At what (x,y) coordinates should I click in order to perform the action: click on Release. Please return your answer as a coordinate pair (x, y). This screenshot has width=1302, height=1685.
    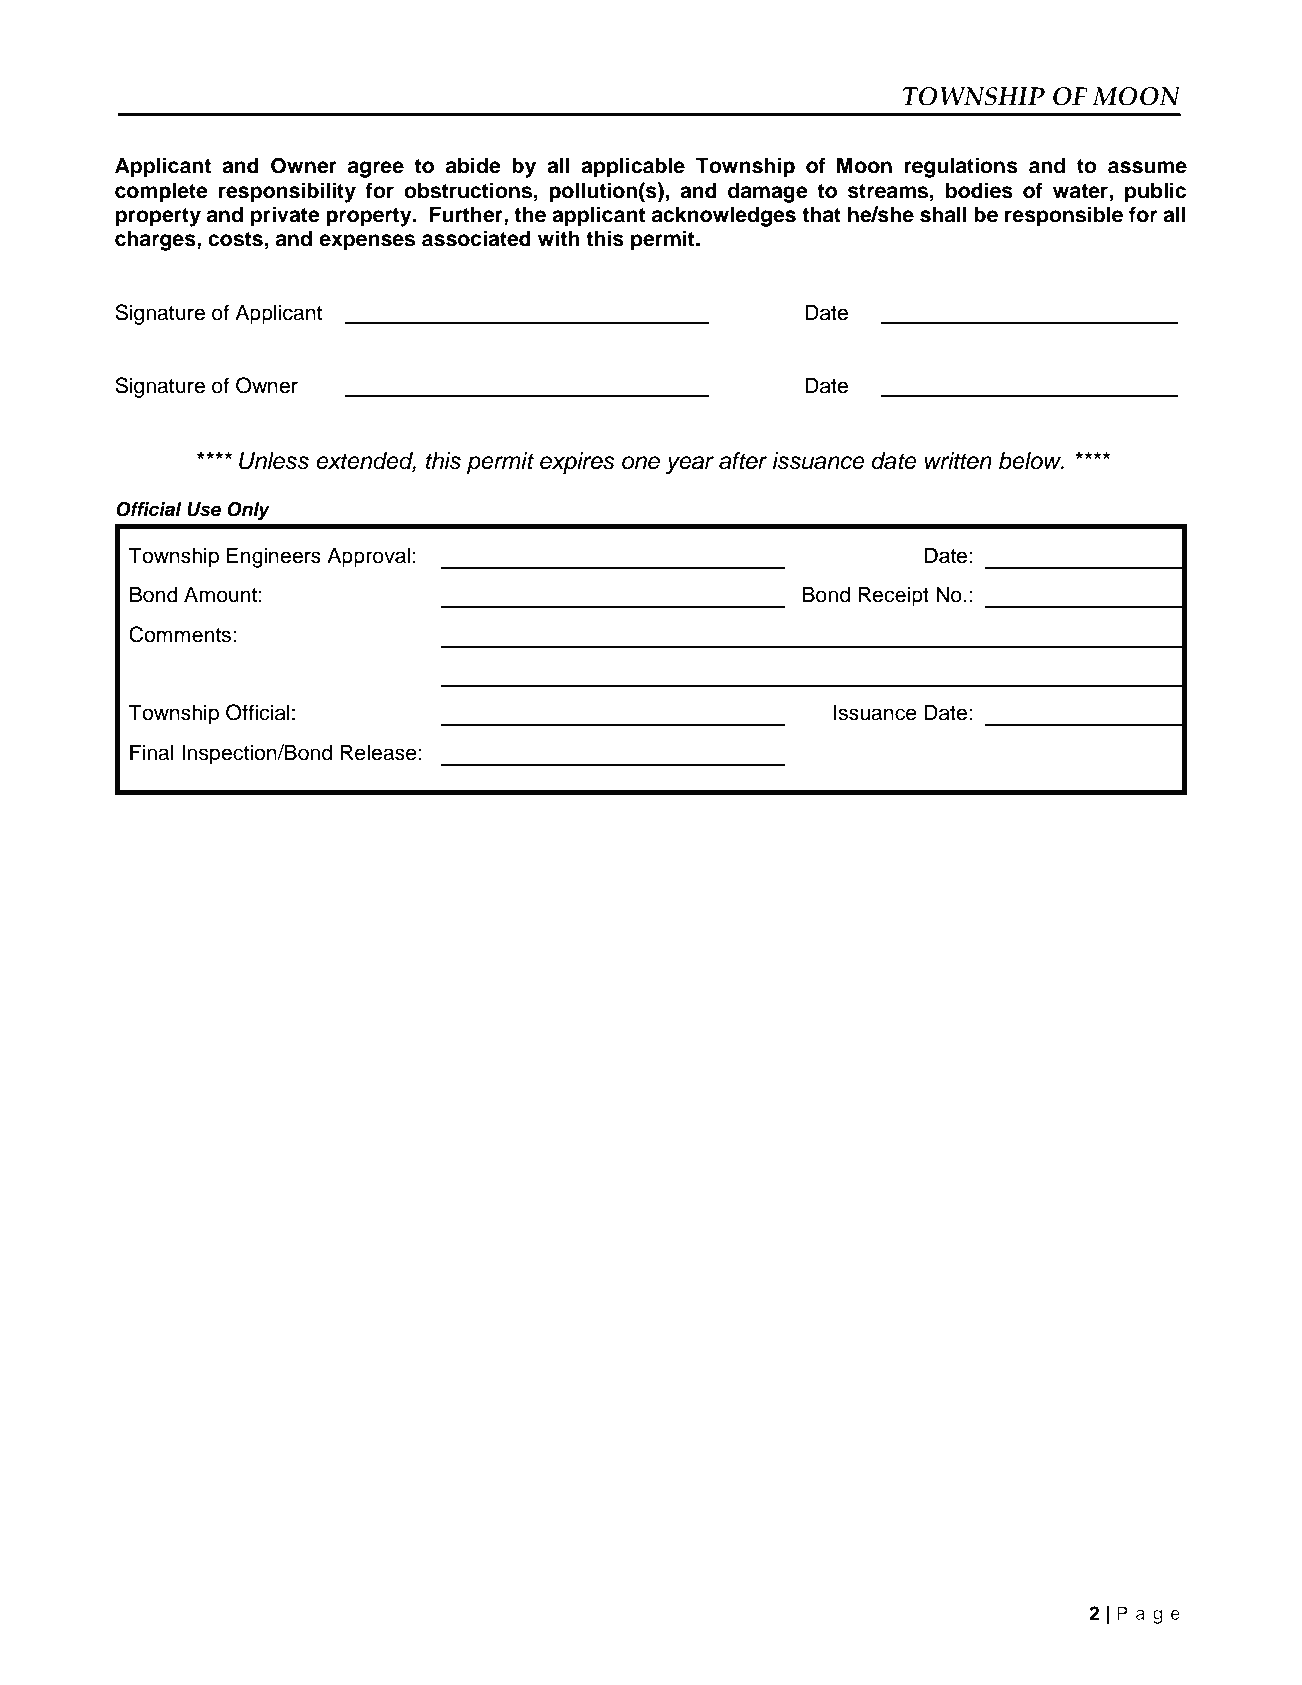
    Looking at the image, I should click on (378, 752).
